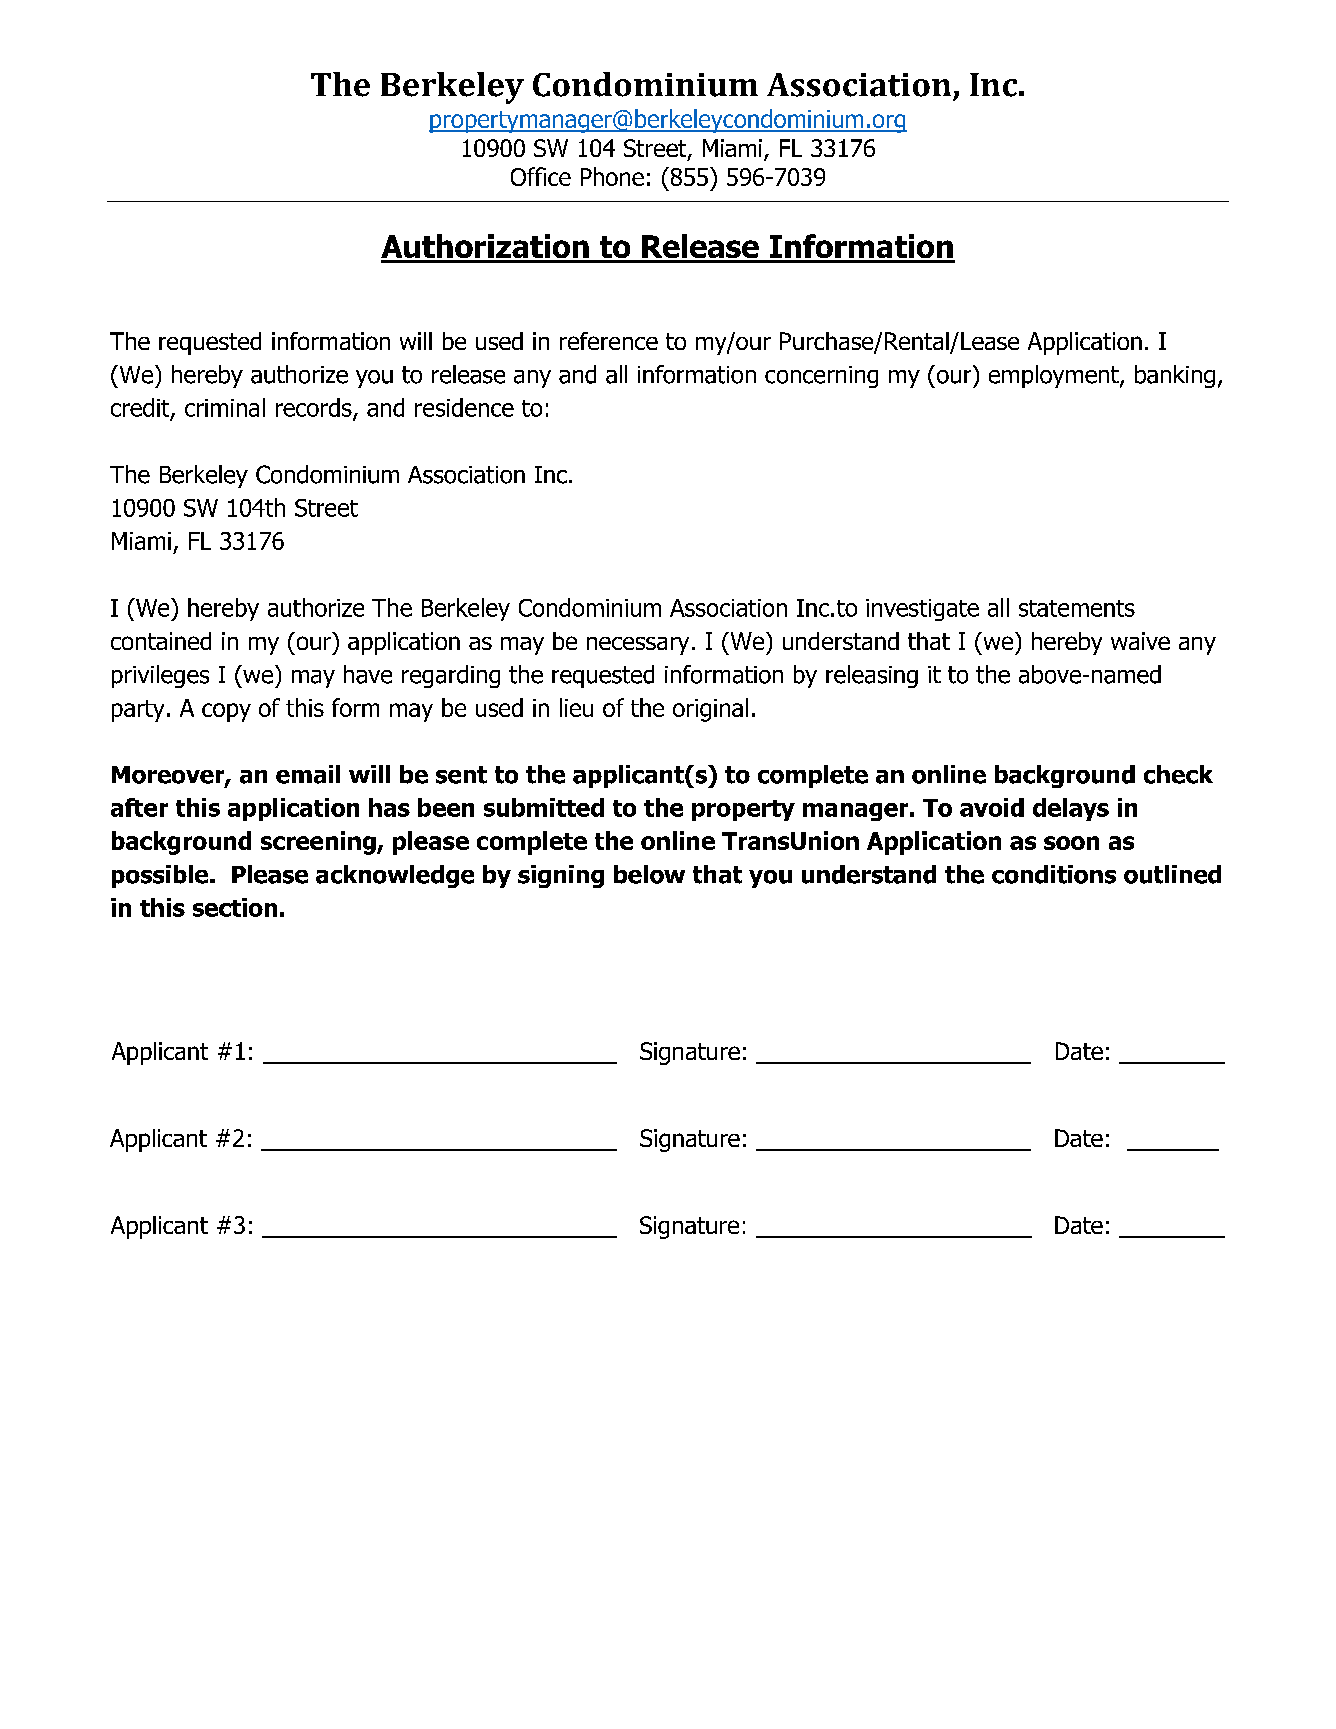 The height and width of the image is (1729, 1336). I want to click on employment, so click(1055, 376).
